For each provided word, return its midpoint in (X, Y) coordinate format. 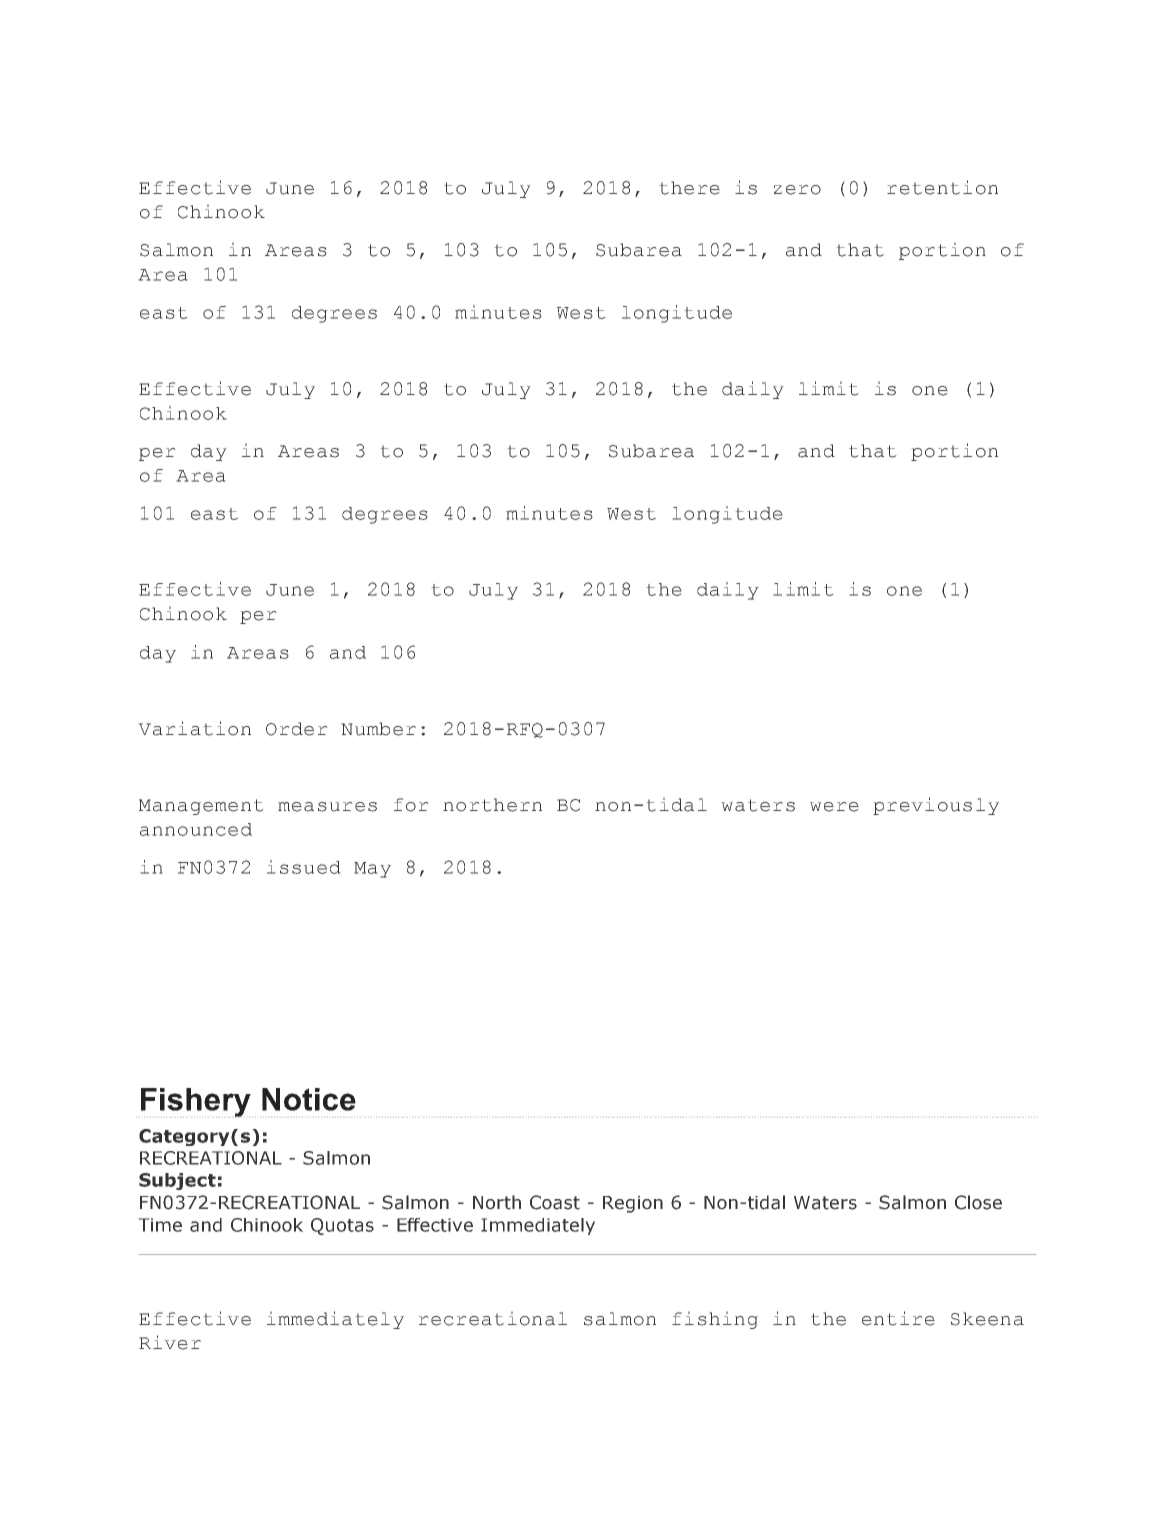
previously (936, 806)
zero (797, 190)
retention (942, 187)
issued (304, 867)
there (689, 188)
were (834, 807)
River (170, 1342)
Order (297, 729)
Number (378, 729)
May (372, 870)
